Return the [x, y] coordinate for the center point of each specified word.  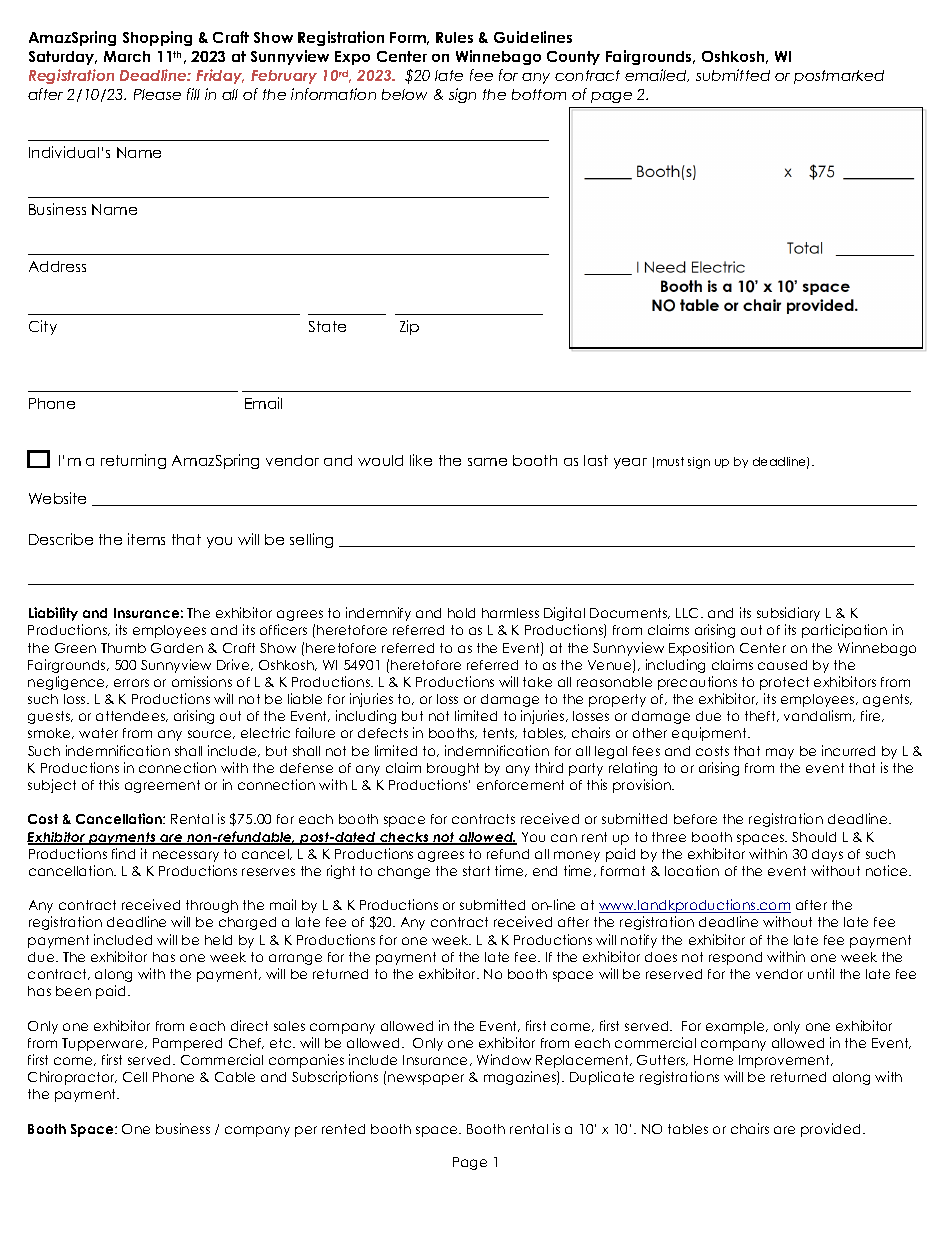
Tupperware [104, 1044]
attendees [131, 716]
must [670, 461]
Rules [454, 37]
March [127, 56]
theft [761, 716]
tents [500, 733]
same [487, 462]
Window [504, 1059]
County [573, 58]
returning [133, 461]
